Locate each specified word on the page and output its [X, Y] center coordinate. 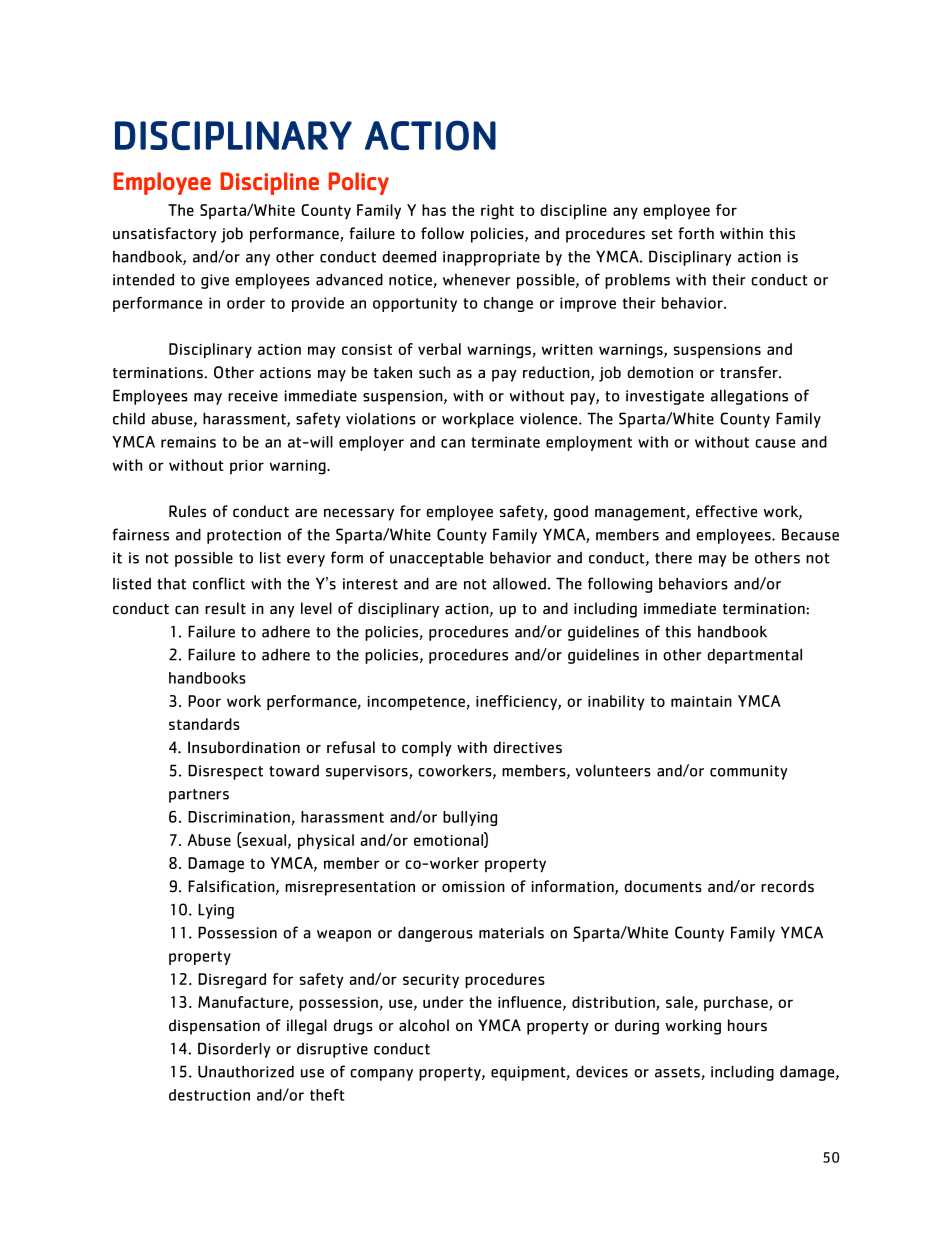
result [225, 608]
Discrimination [240, 818]
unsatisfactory [165, 235]
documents [663, 886]
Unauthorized [246, 1071]
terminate [505, 442]
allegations [749, 397]
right [497, 212]
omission [473, 886]
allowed [519, 583]
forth [696, 233]
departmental [754, 656]
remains [188, 442]
